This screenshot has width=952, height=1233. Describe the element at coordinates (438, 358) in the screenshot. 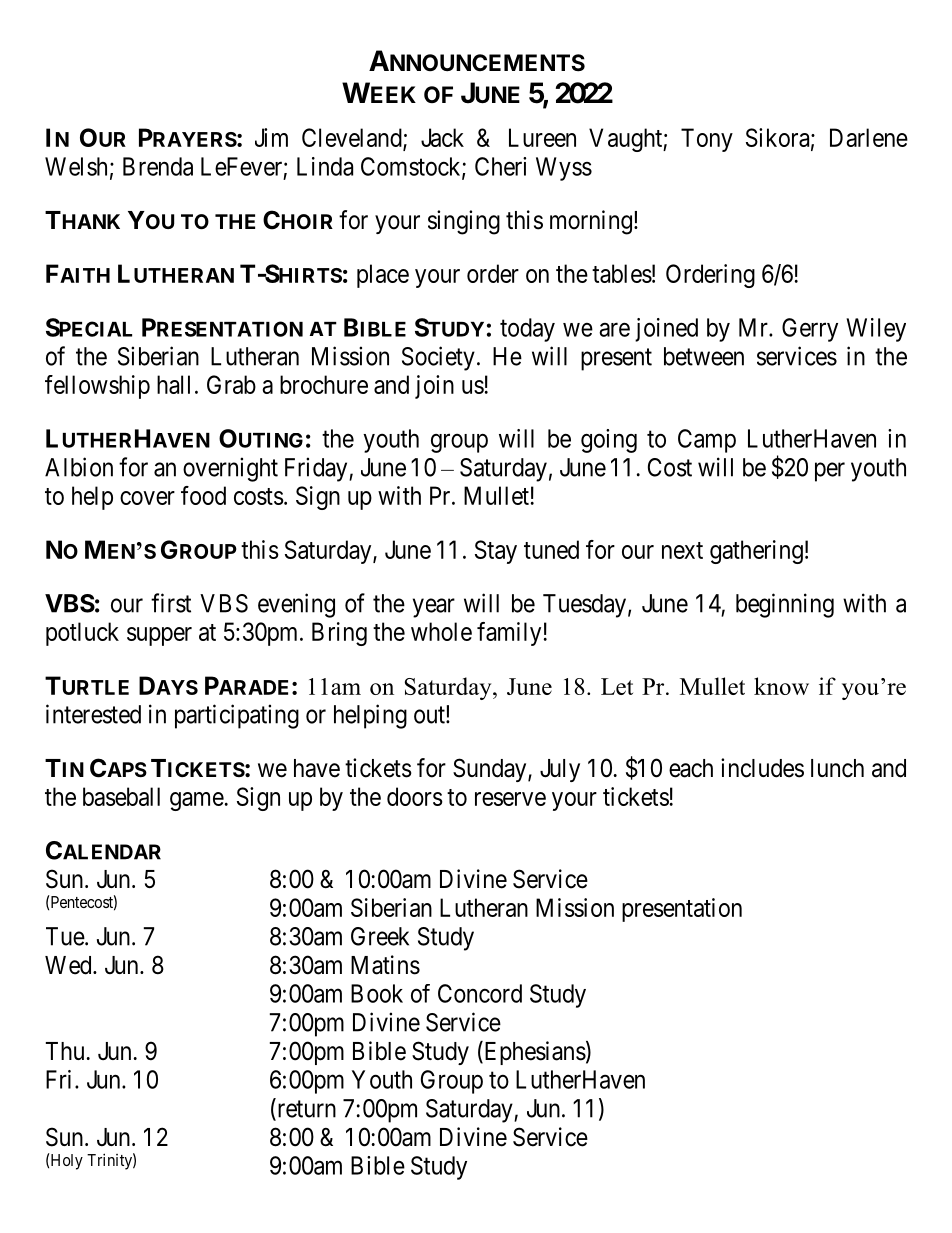

I see `Society` at that location.
